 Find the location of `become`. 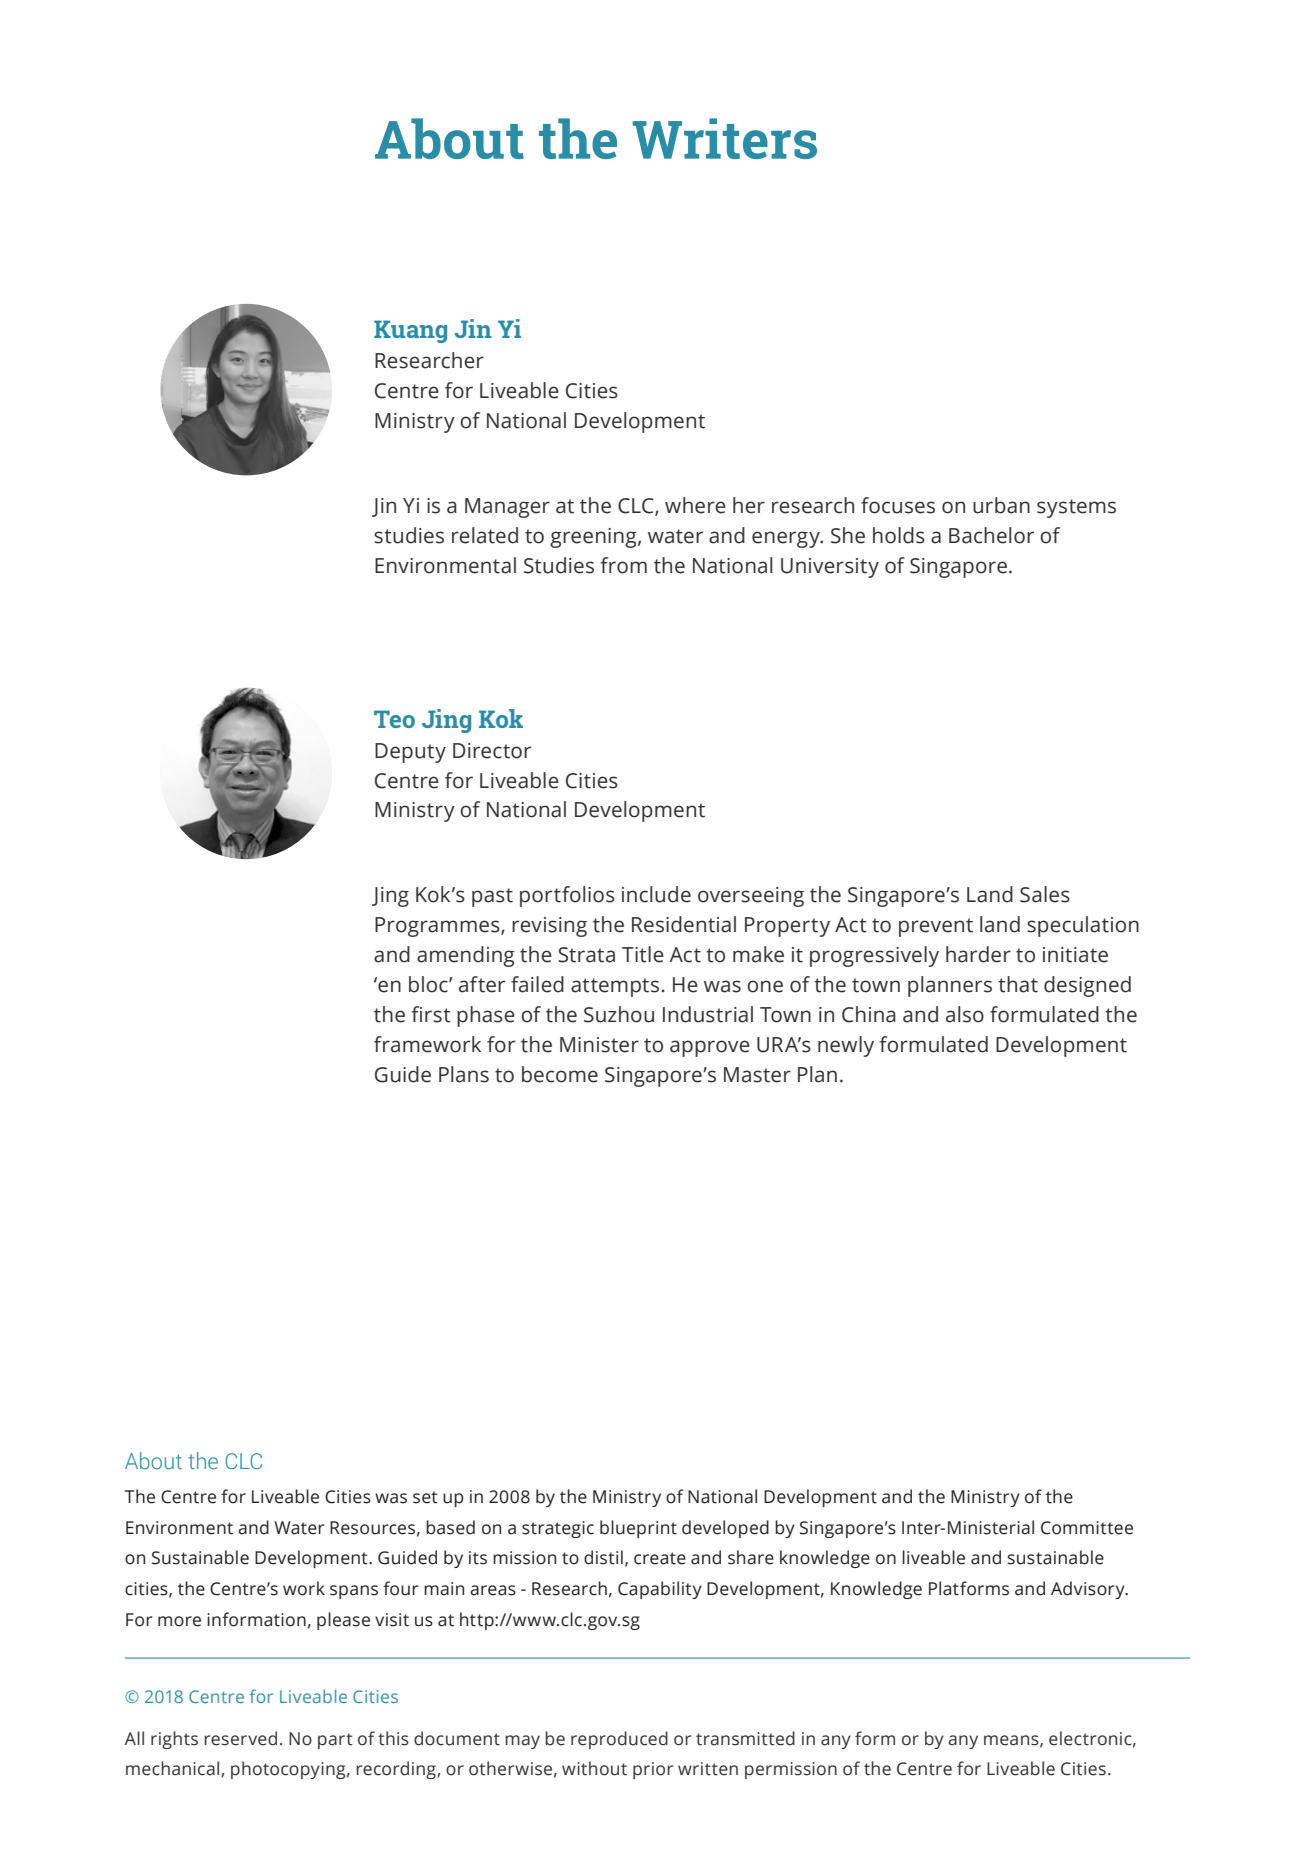

become is located at coordinates (560, 1074).
